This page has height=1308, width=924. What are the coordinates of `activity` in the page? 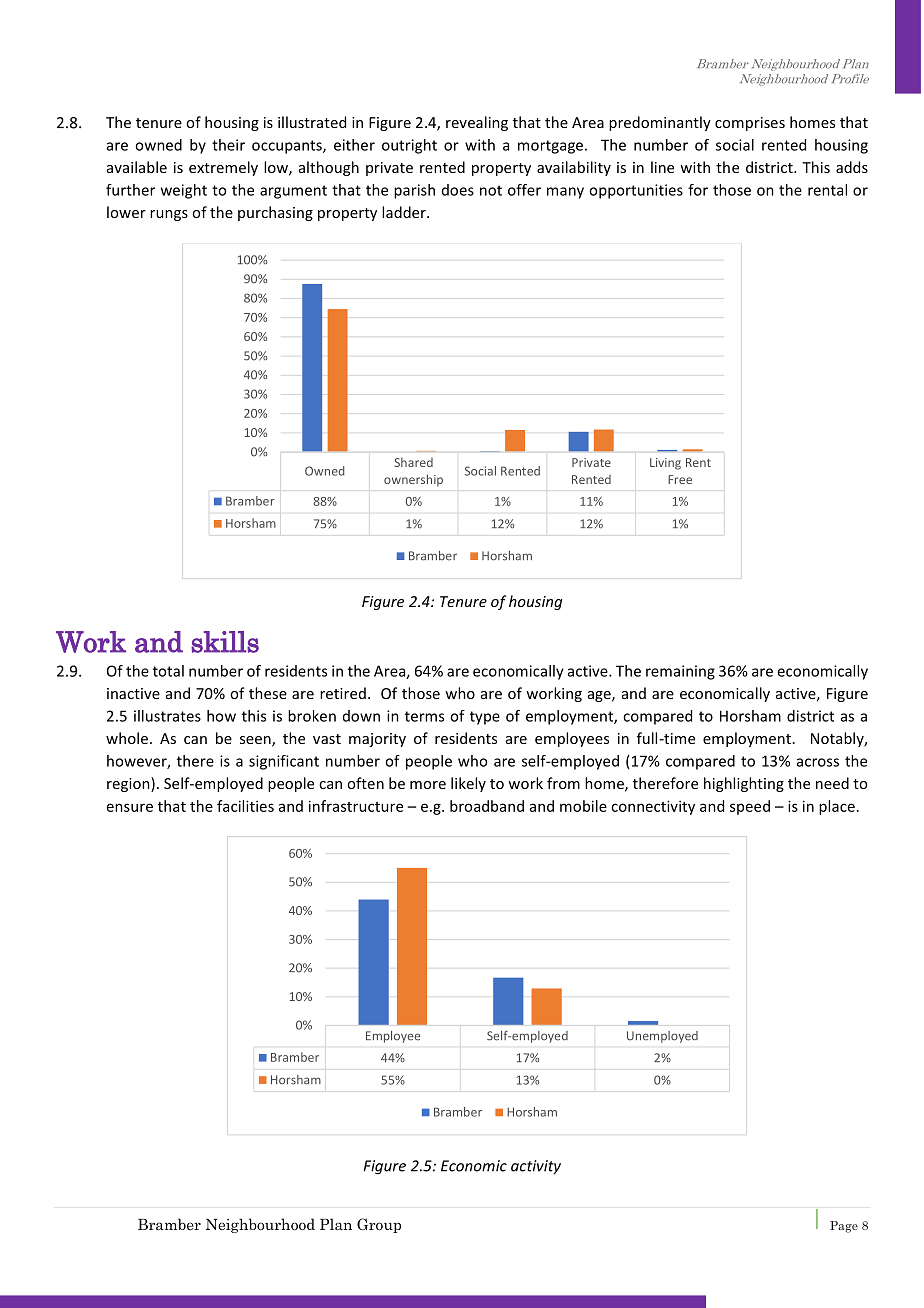 It's located at (536, 1167).
